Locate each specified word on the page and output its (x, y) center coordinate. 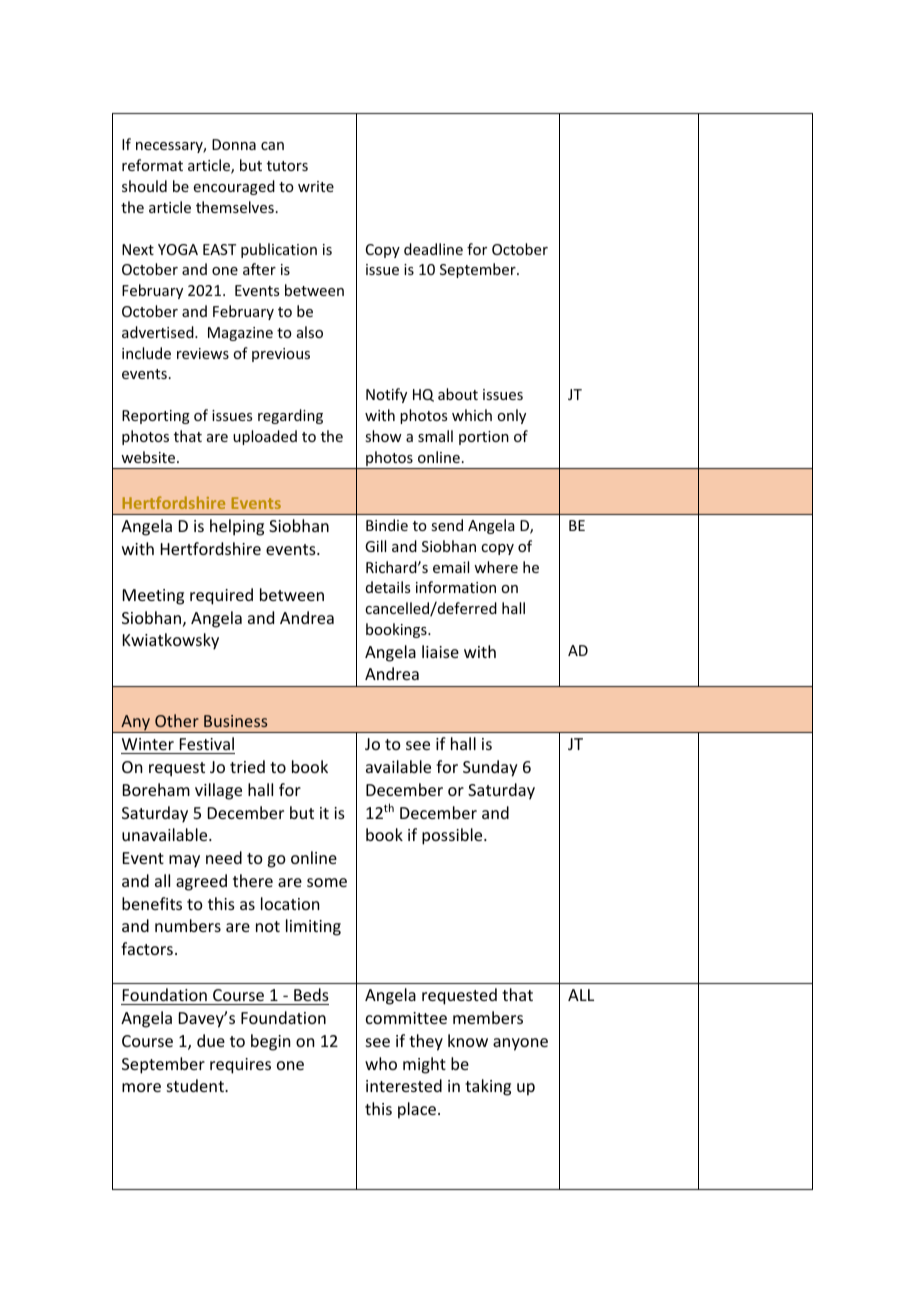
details (388, 587)
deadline (433, 249)
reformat (152, 165)
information (456, 587)
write (316, 186)
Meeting (153, 597)
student (196, 1085)
